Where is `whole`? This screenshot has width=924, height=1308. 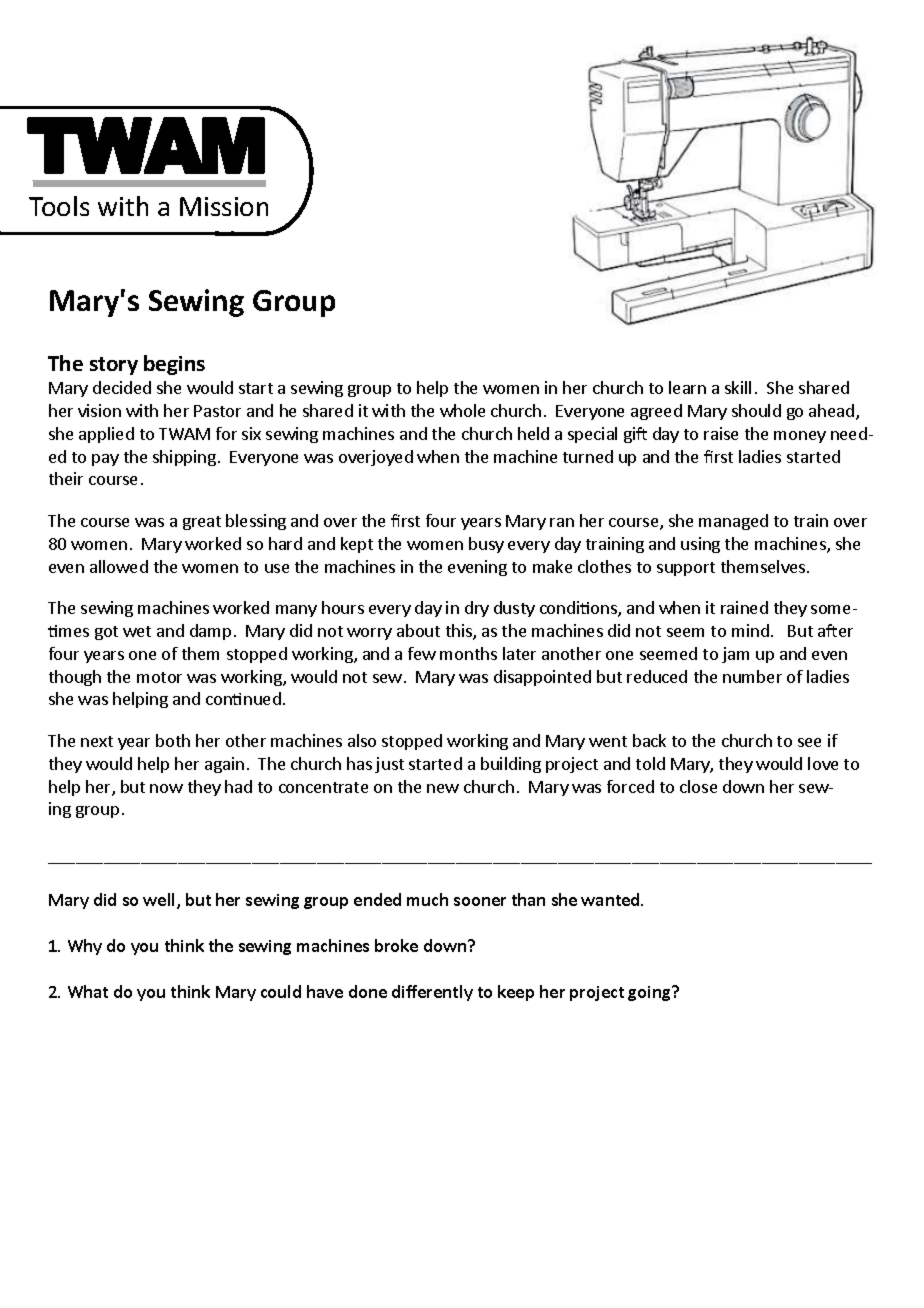 whole is located at coordinates (462, 410).
